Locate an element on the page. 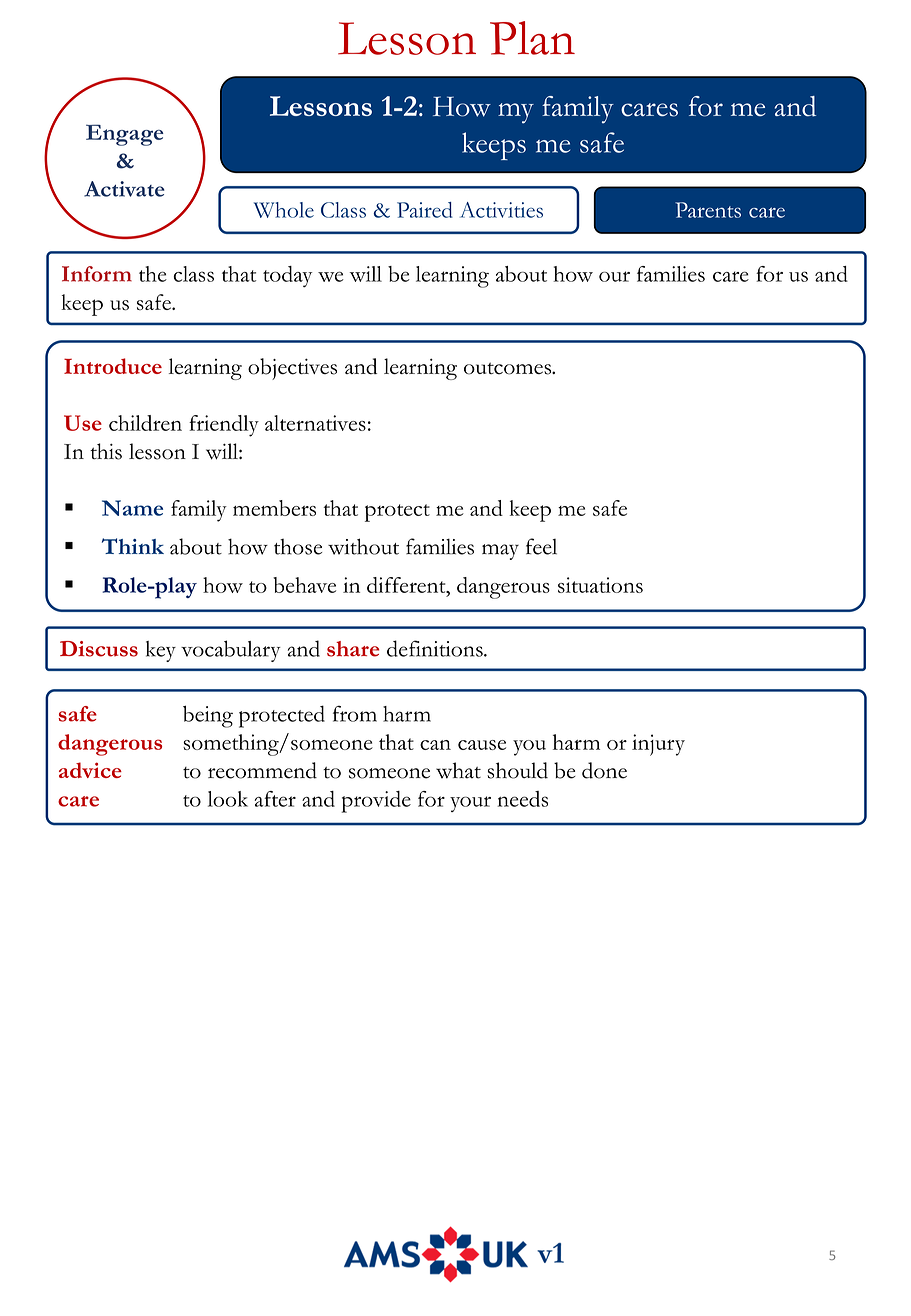 The height and width of the document is (1316, 911). provide is located at coordinates (376, 802).
